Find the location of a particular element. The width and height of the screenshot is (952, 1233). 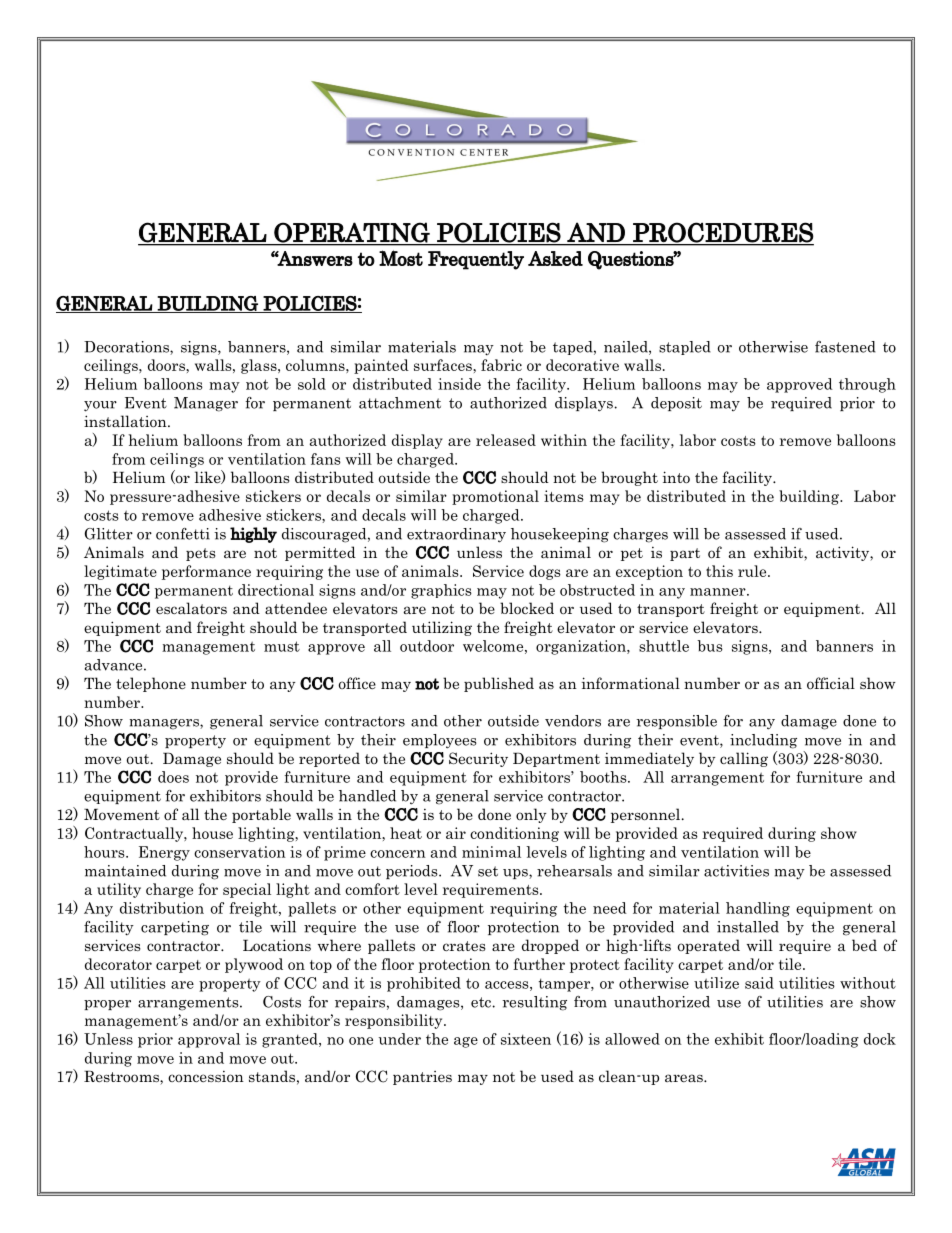

released is located at coordinates (506, 440).
